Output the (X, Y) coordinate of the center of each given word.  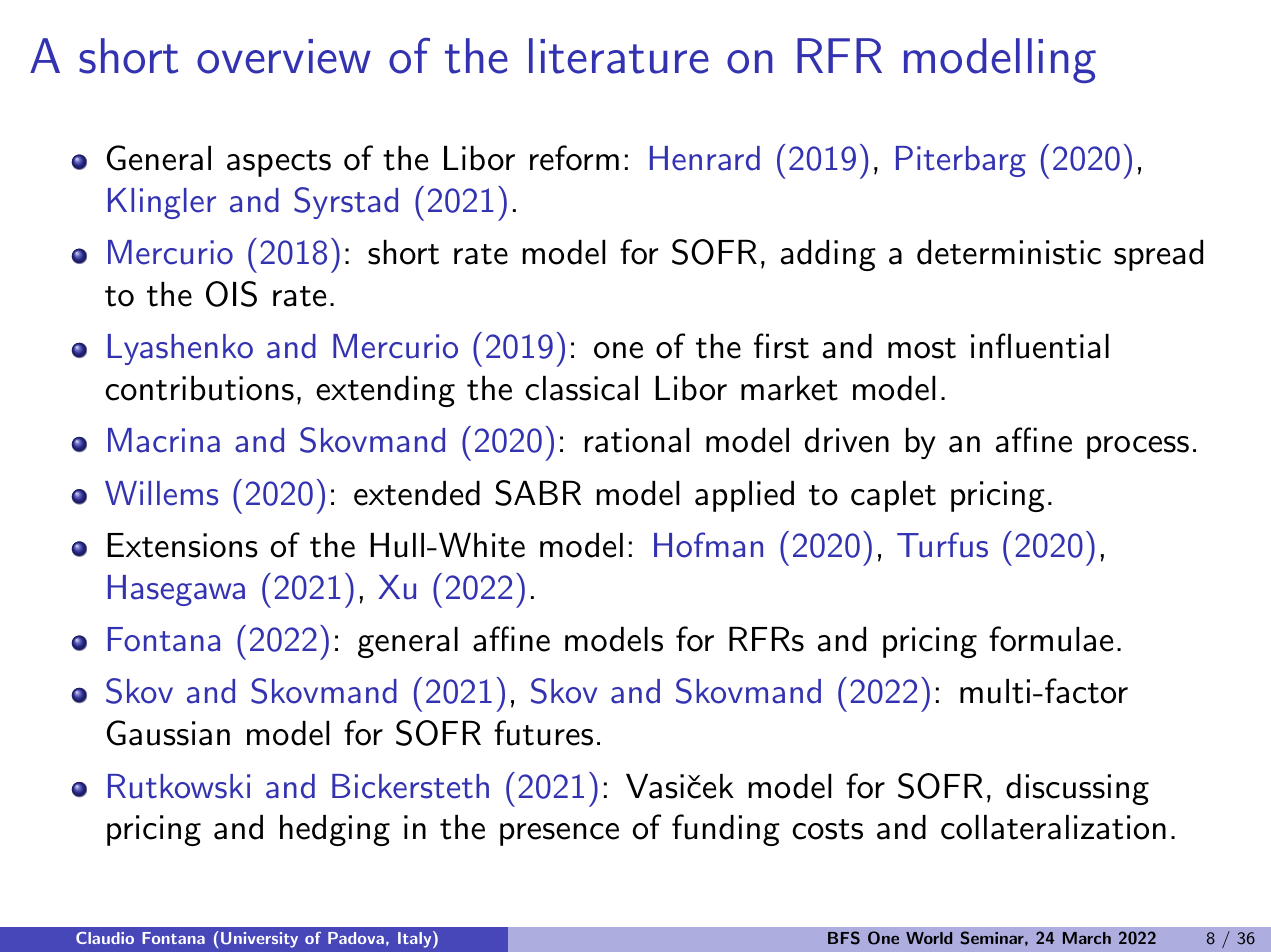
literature (619, 56)
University (259, 940)
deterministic (1009, 252)
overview (284, 56)
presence (559, 834)
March (1087, 938)
